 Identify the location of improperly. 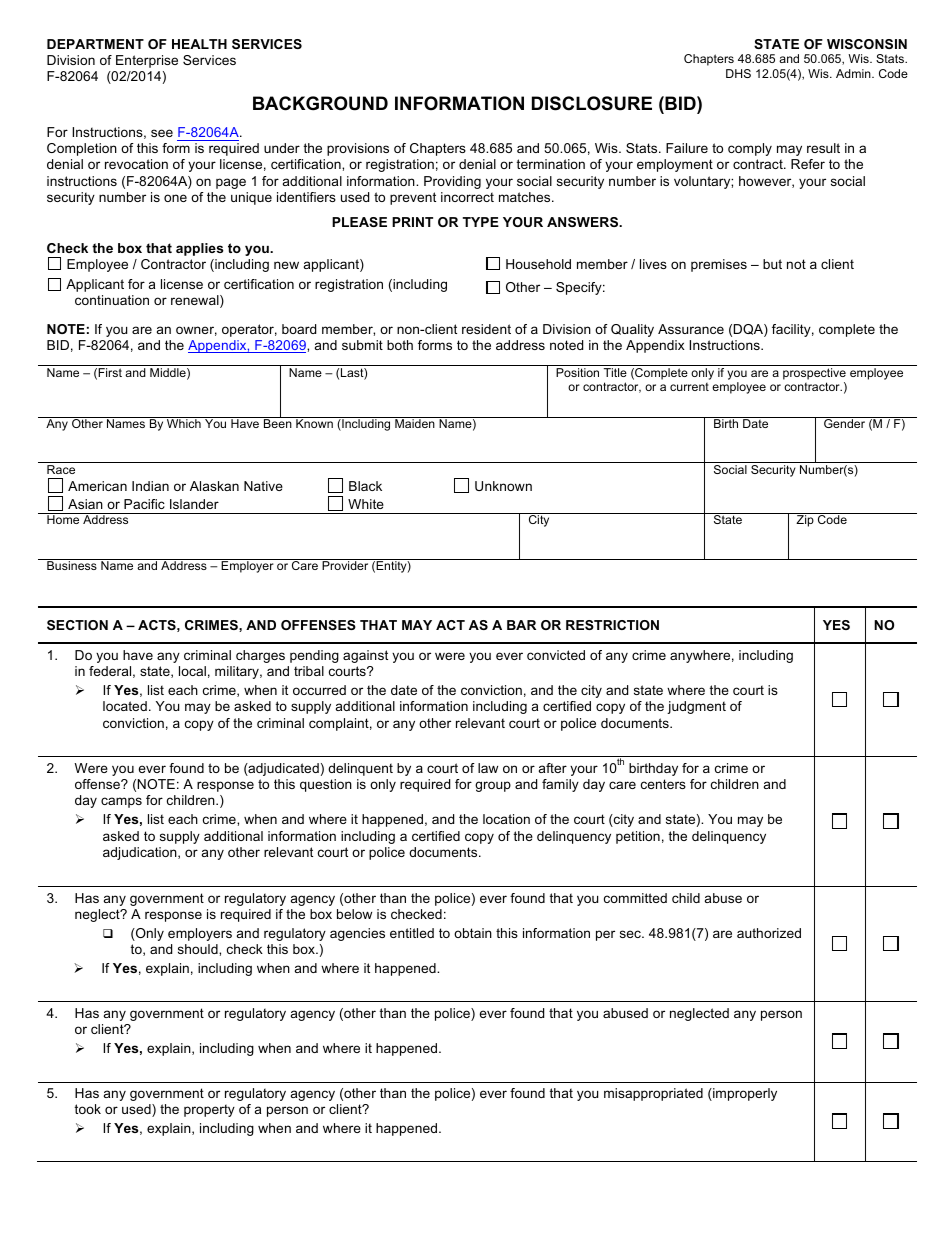
(744, 1094).
